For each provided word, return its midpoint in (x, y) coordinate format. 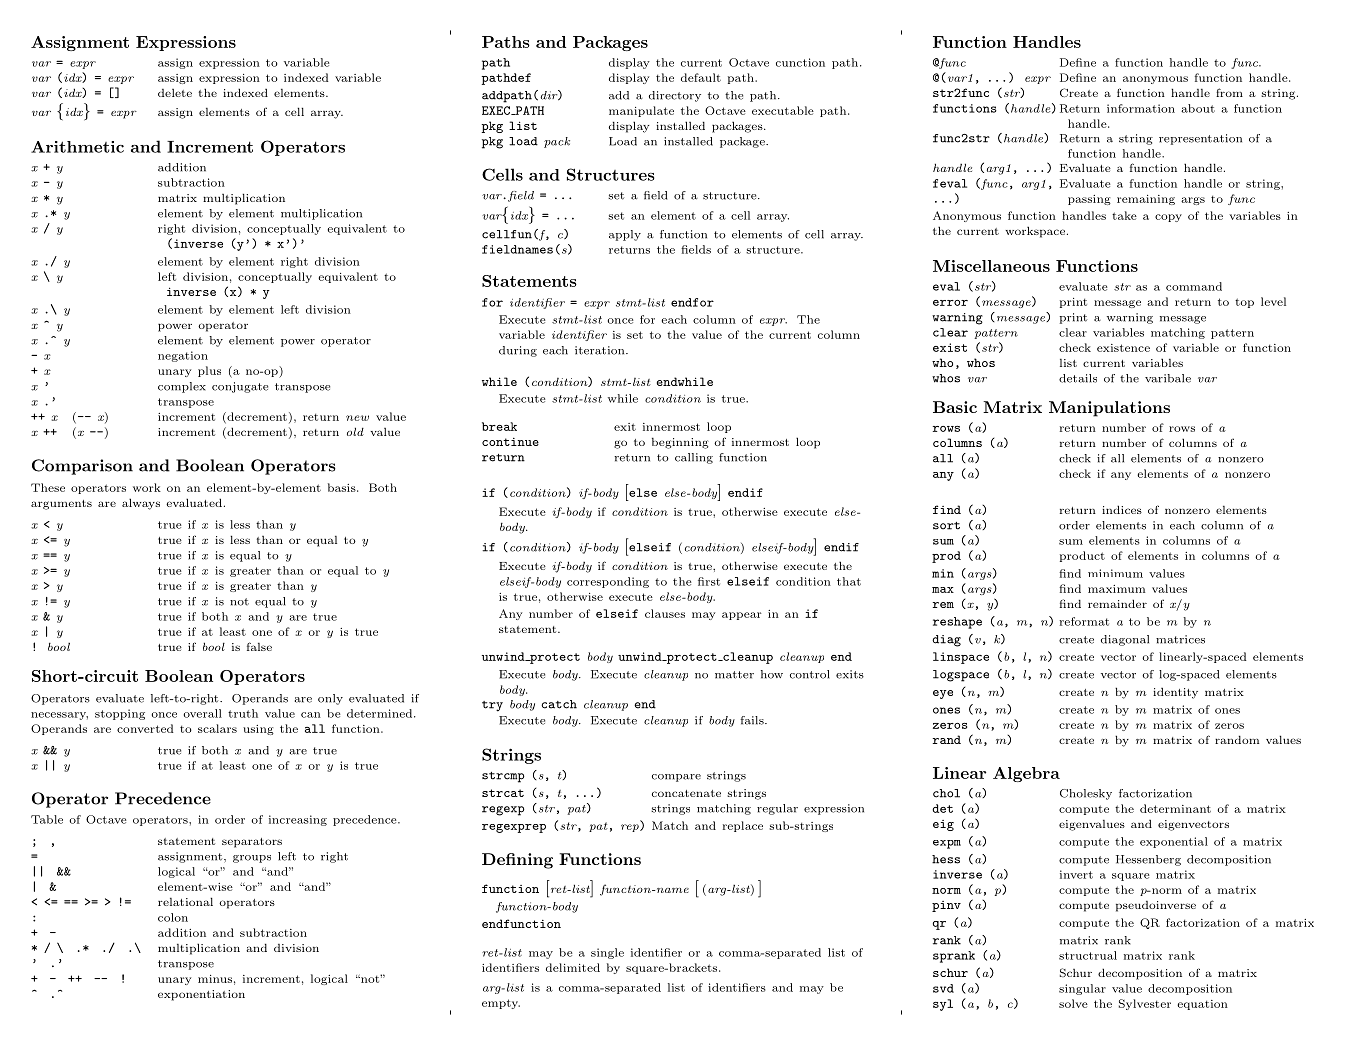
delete (175, 93)
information (1141, 108)
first (709, 581)
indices (1122, 509)
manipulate (641, 111)
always (141, 504)
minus (215, 979)
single (607, 953)
